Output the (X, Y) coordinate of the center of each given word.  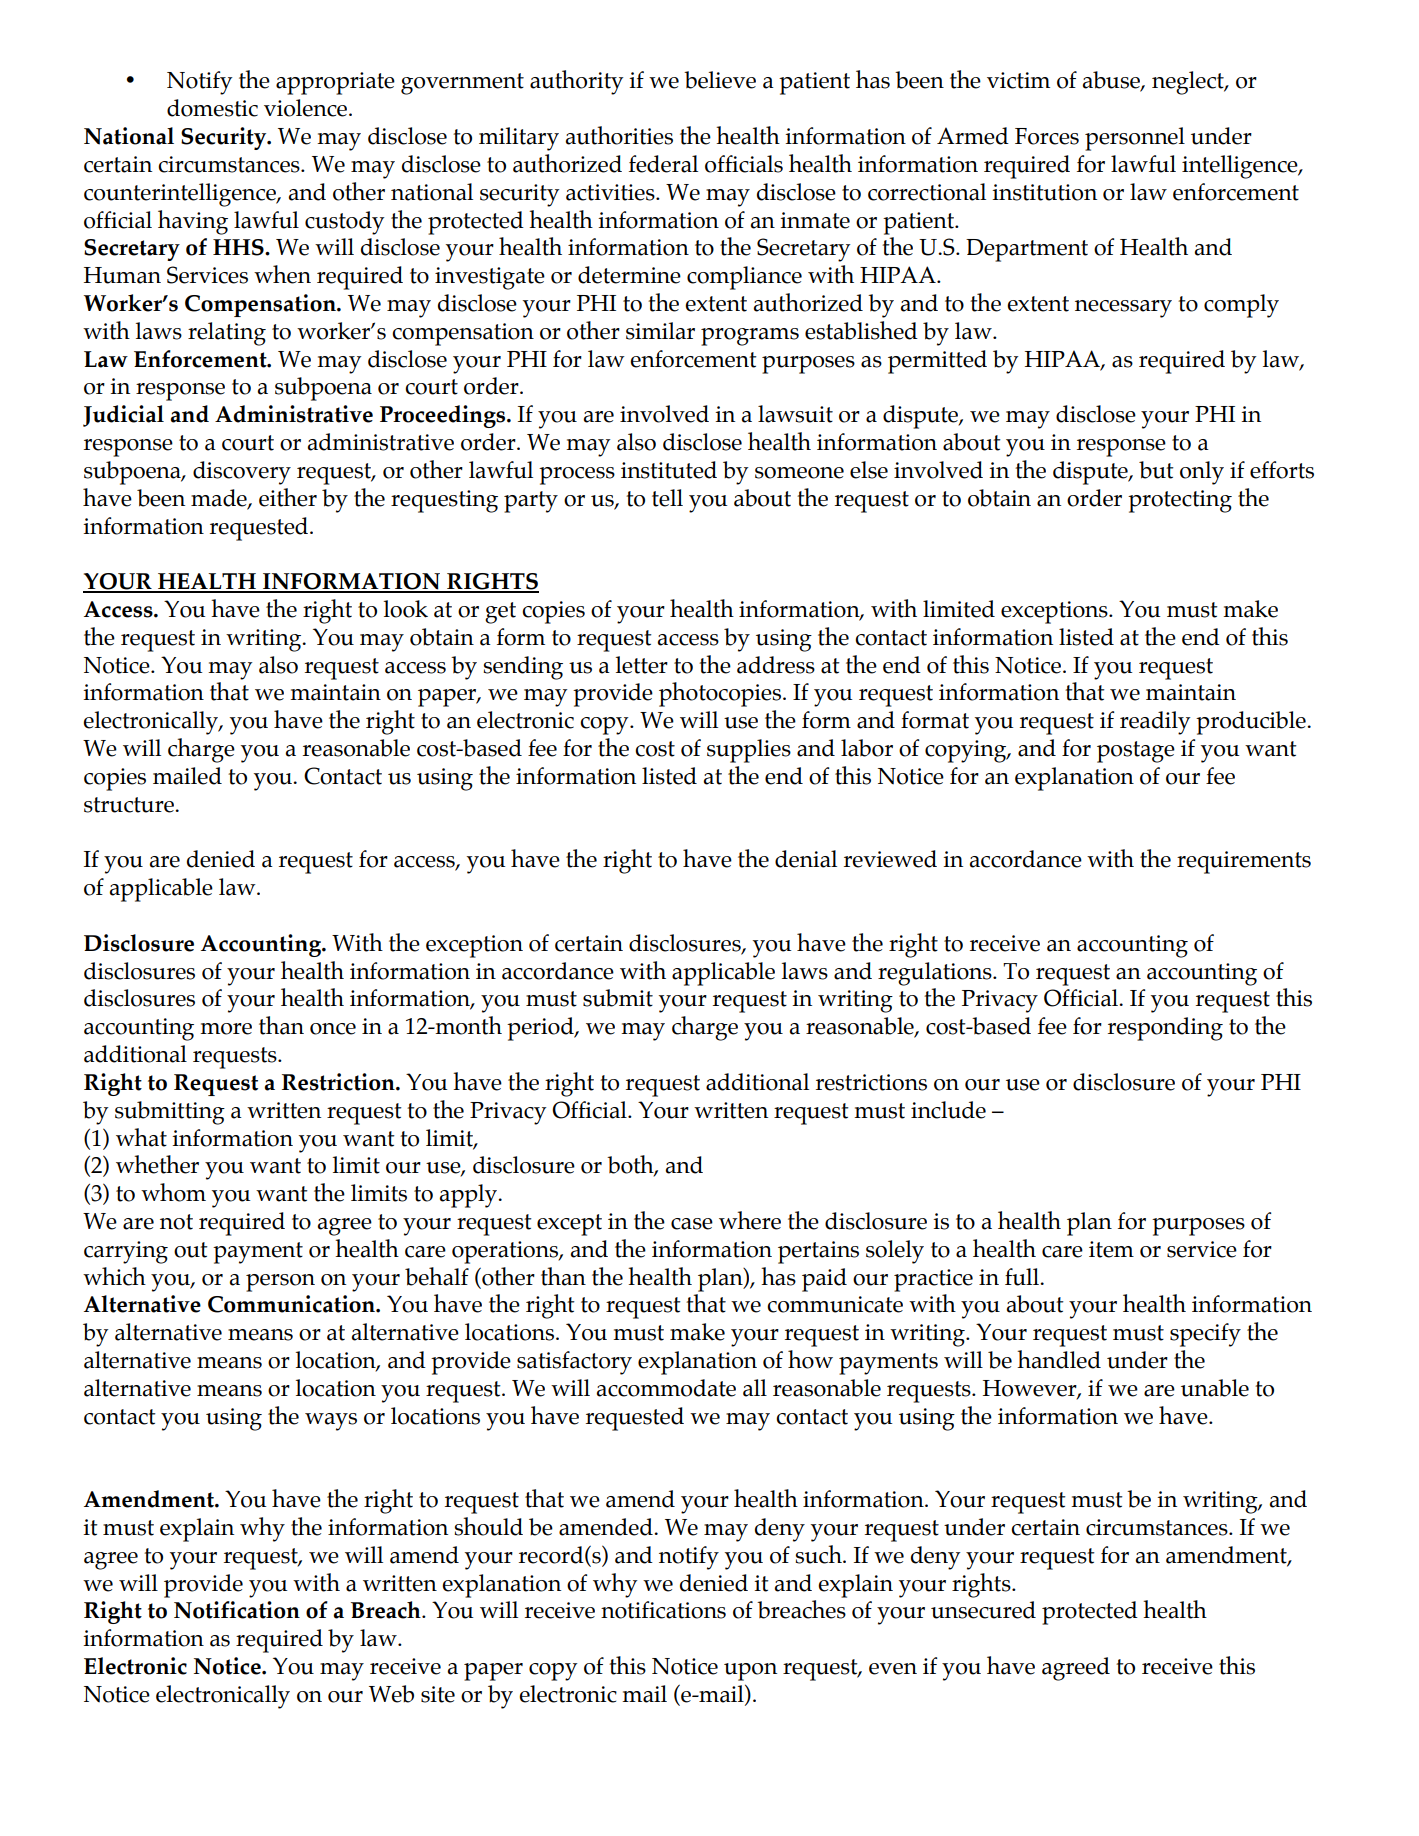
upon (750, 1672)
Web (391, 1694)
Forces (1047, 136)
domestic (212, 108)
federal (663, 164)
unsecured (983, 1610)
